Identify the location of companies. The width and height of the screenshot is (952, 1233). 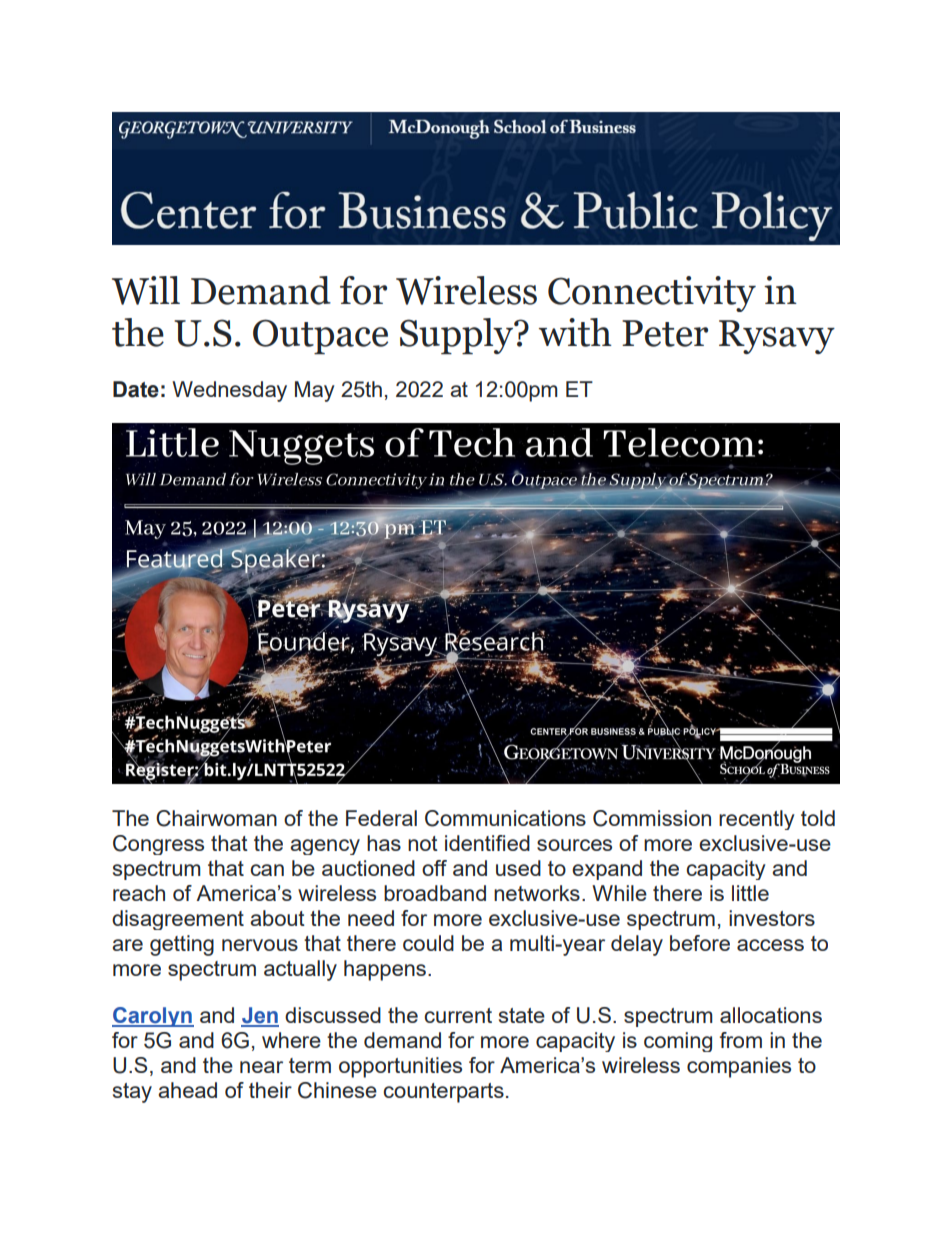
(739, 1067).
